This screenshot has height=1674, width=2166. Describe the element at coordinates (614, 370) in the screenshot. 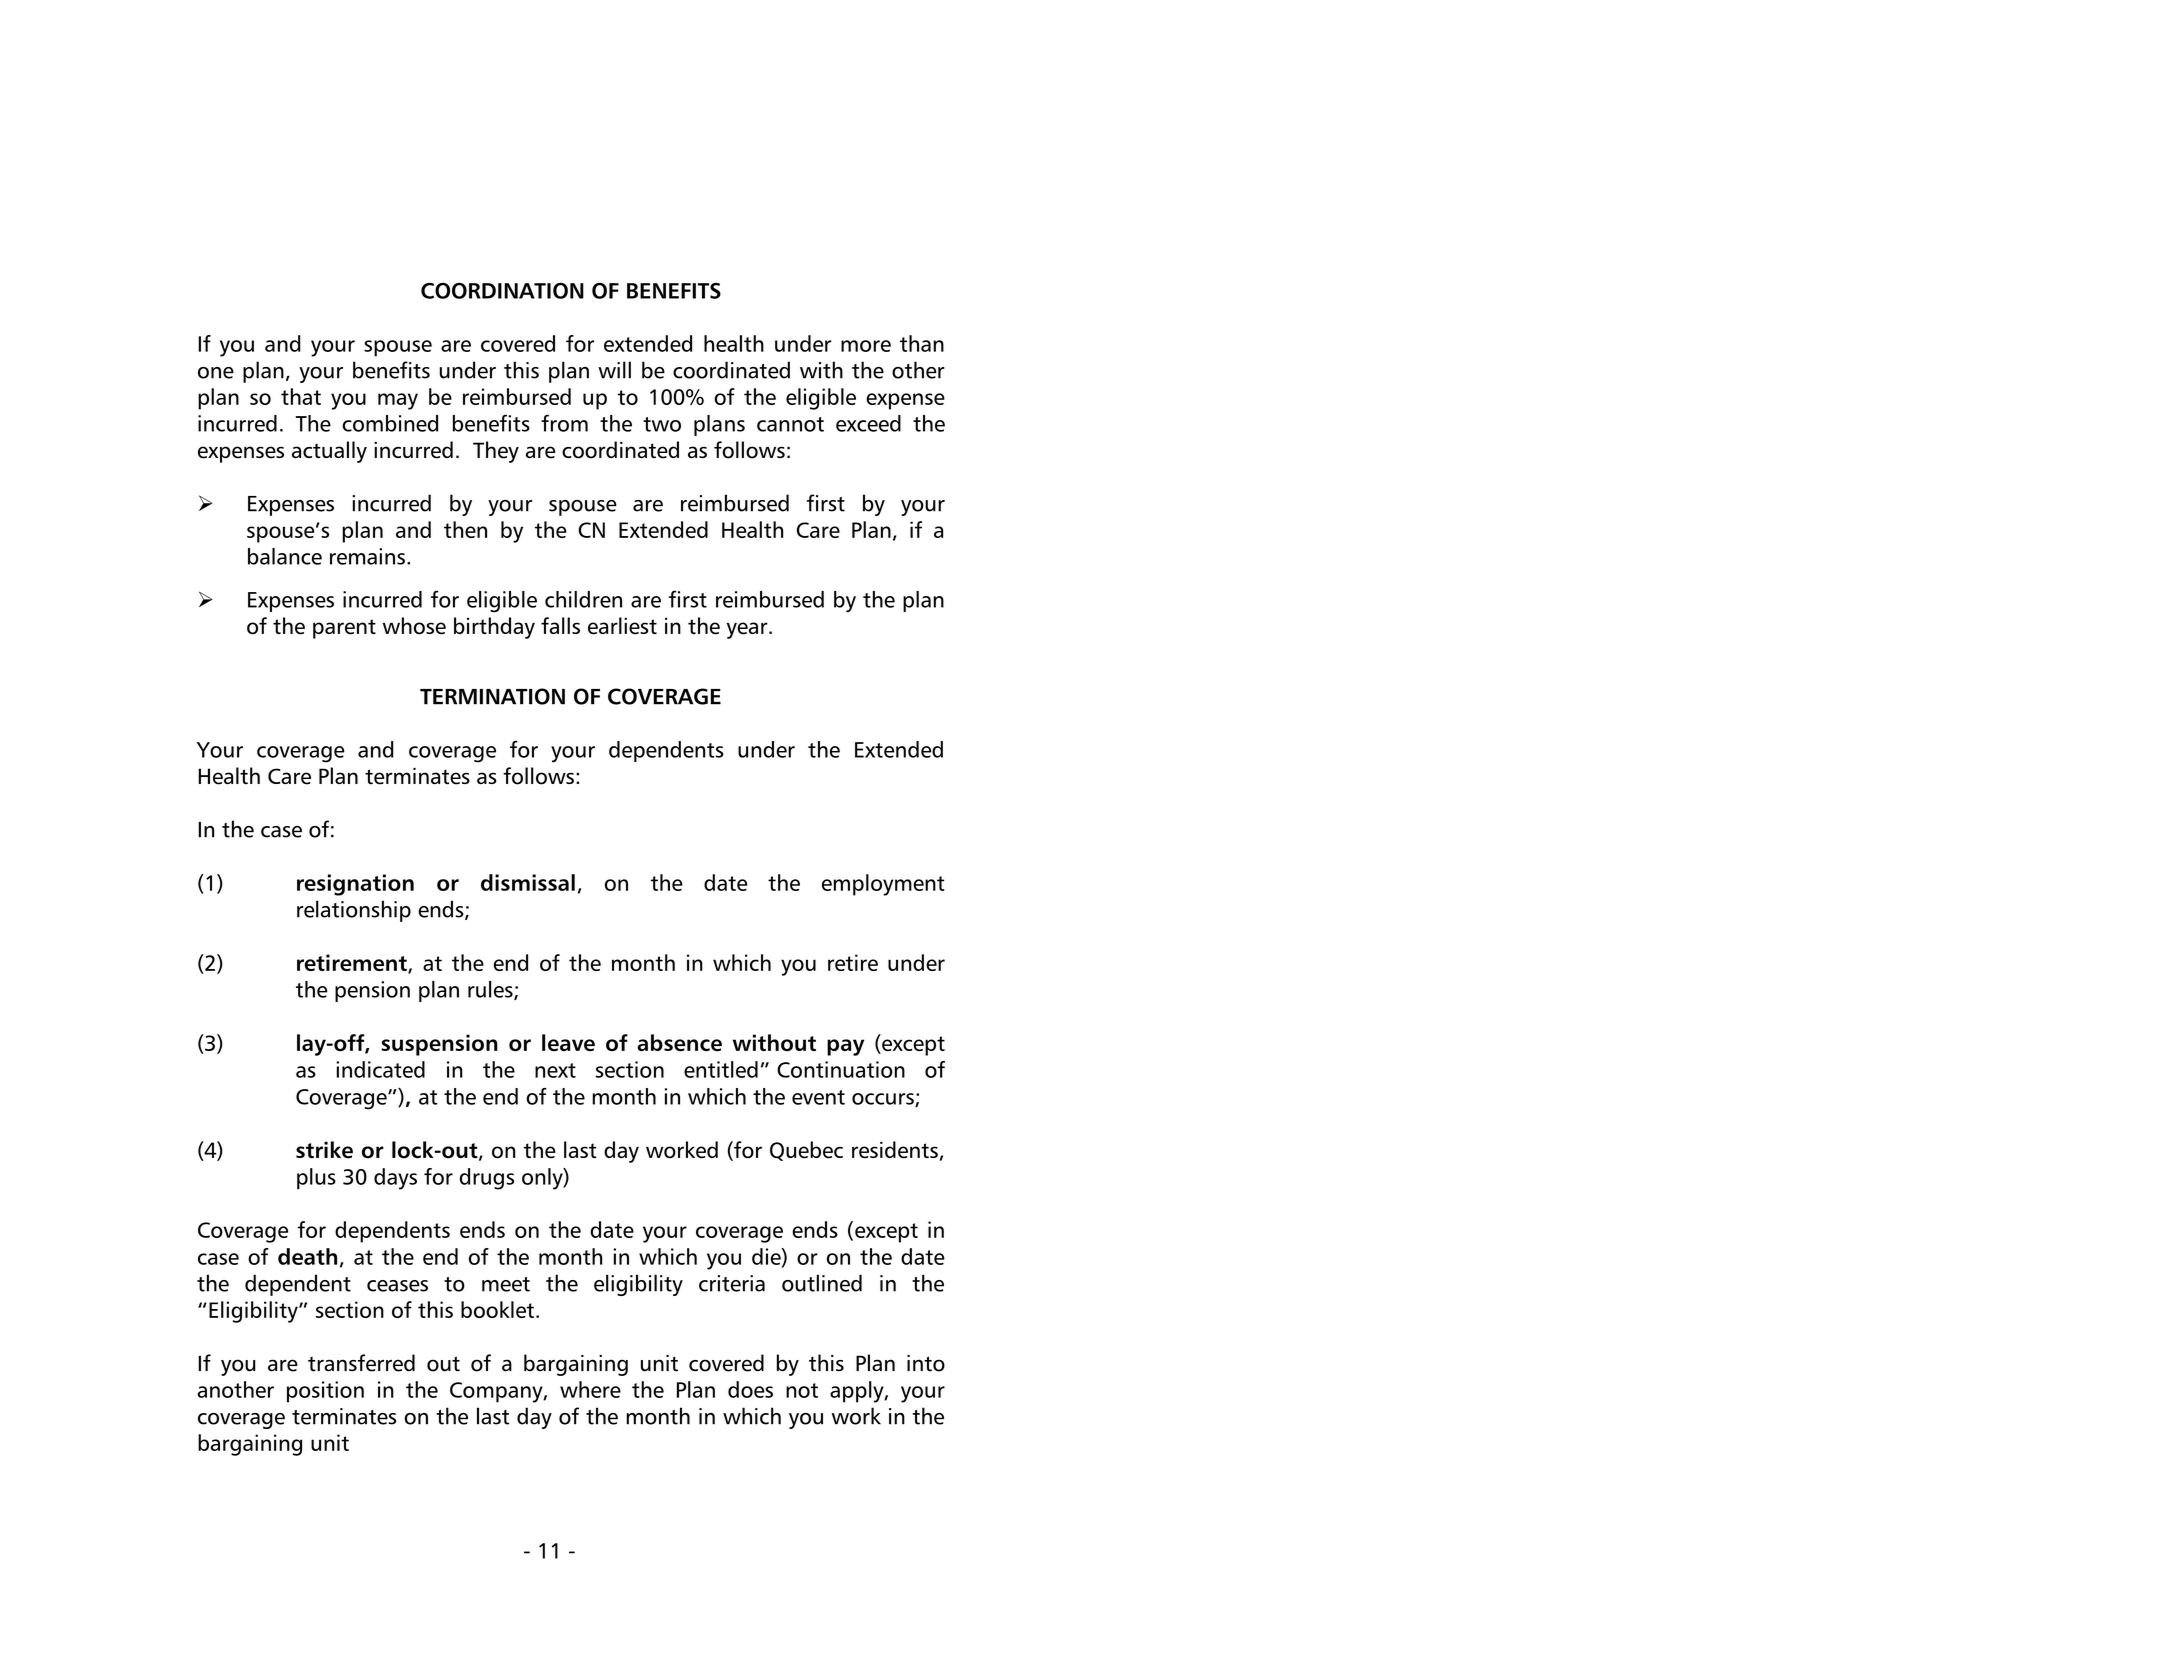

I see `will` at that location.
